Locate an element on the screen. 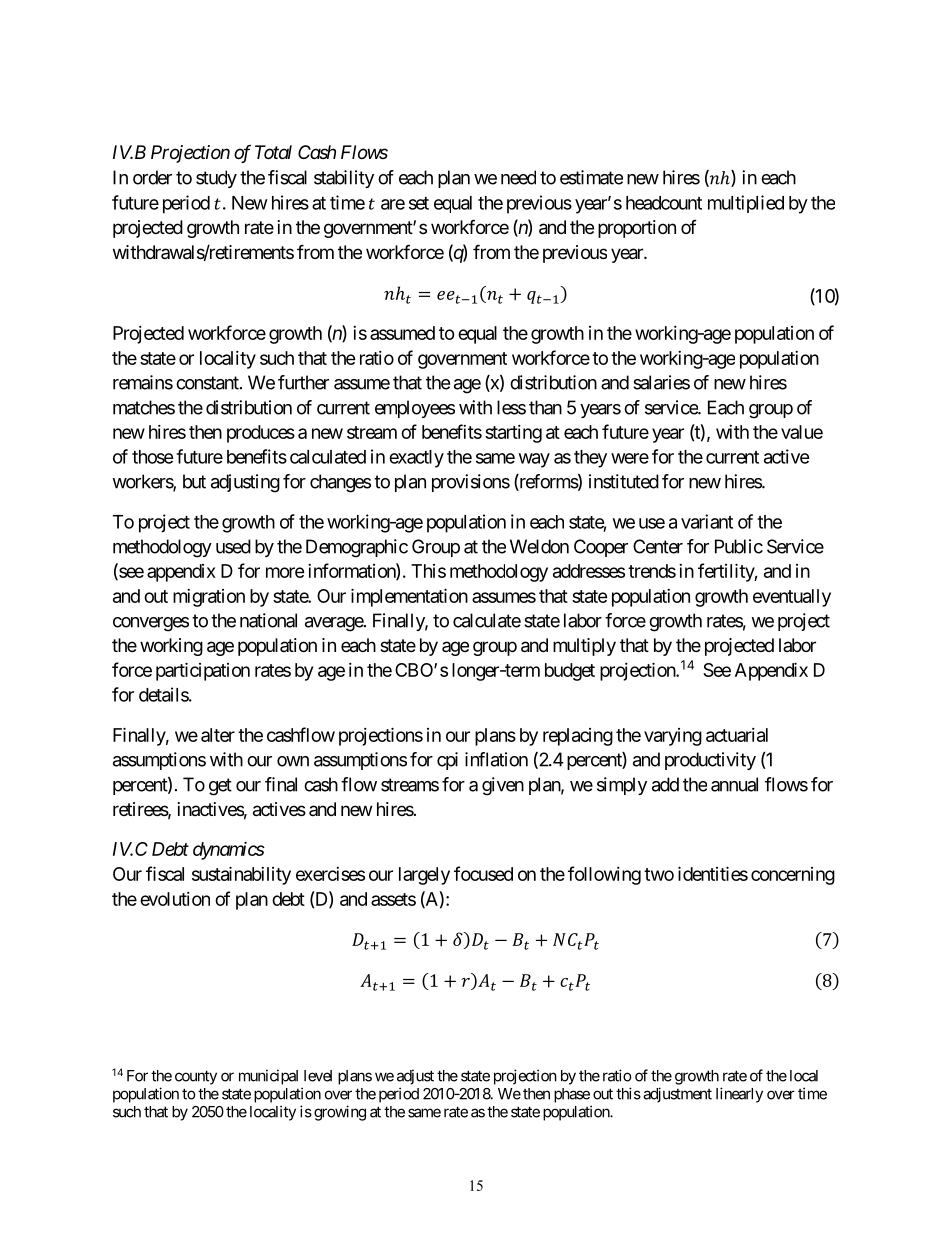 The image size is (952, 1233). need is located at coordinates (518, 177).
